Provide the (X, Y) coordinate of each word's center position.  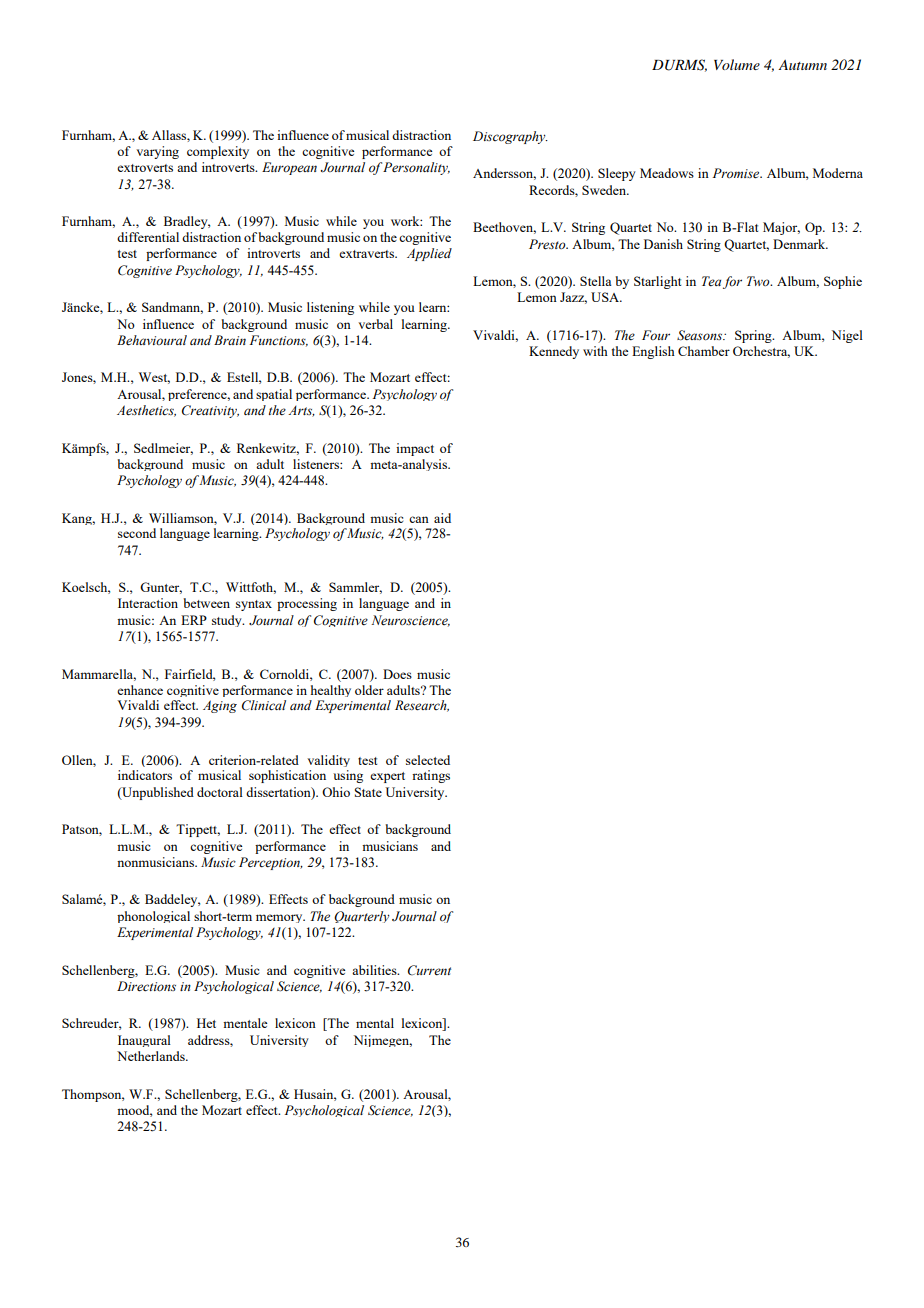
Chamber (704, 351)
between (206, 603)
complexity (218, 152)
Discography (510, 137)
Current (429, 970)
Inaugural (144, 1041)
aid (442, 518)
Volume (737, 64)
